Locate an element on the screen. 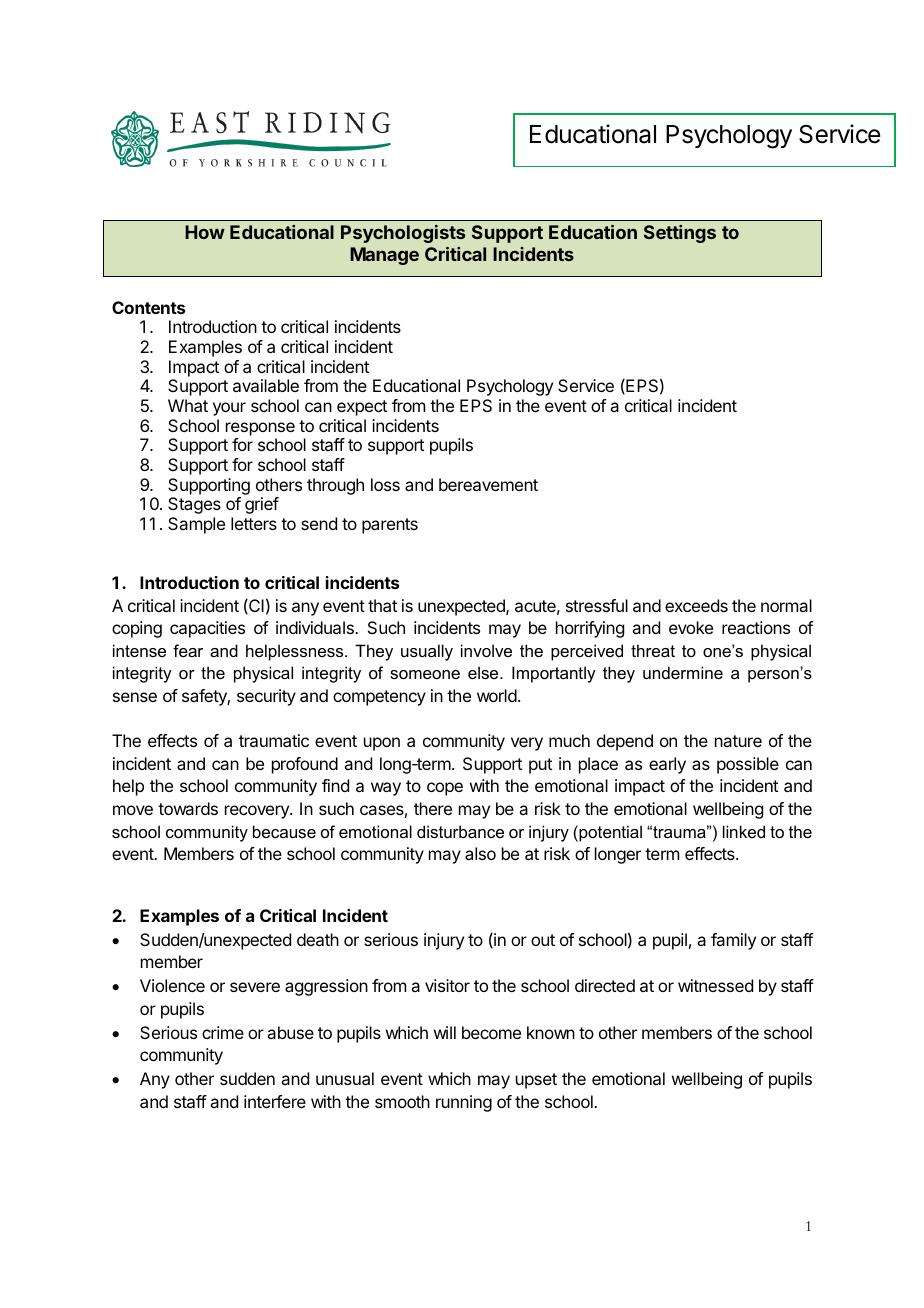  Sample is located at coordinates (196, 525).
